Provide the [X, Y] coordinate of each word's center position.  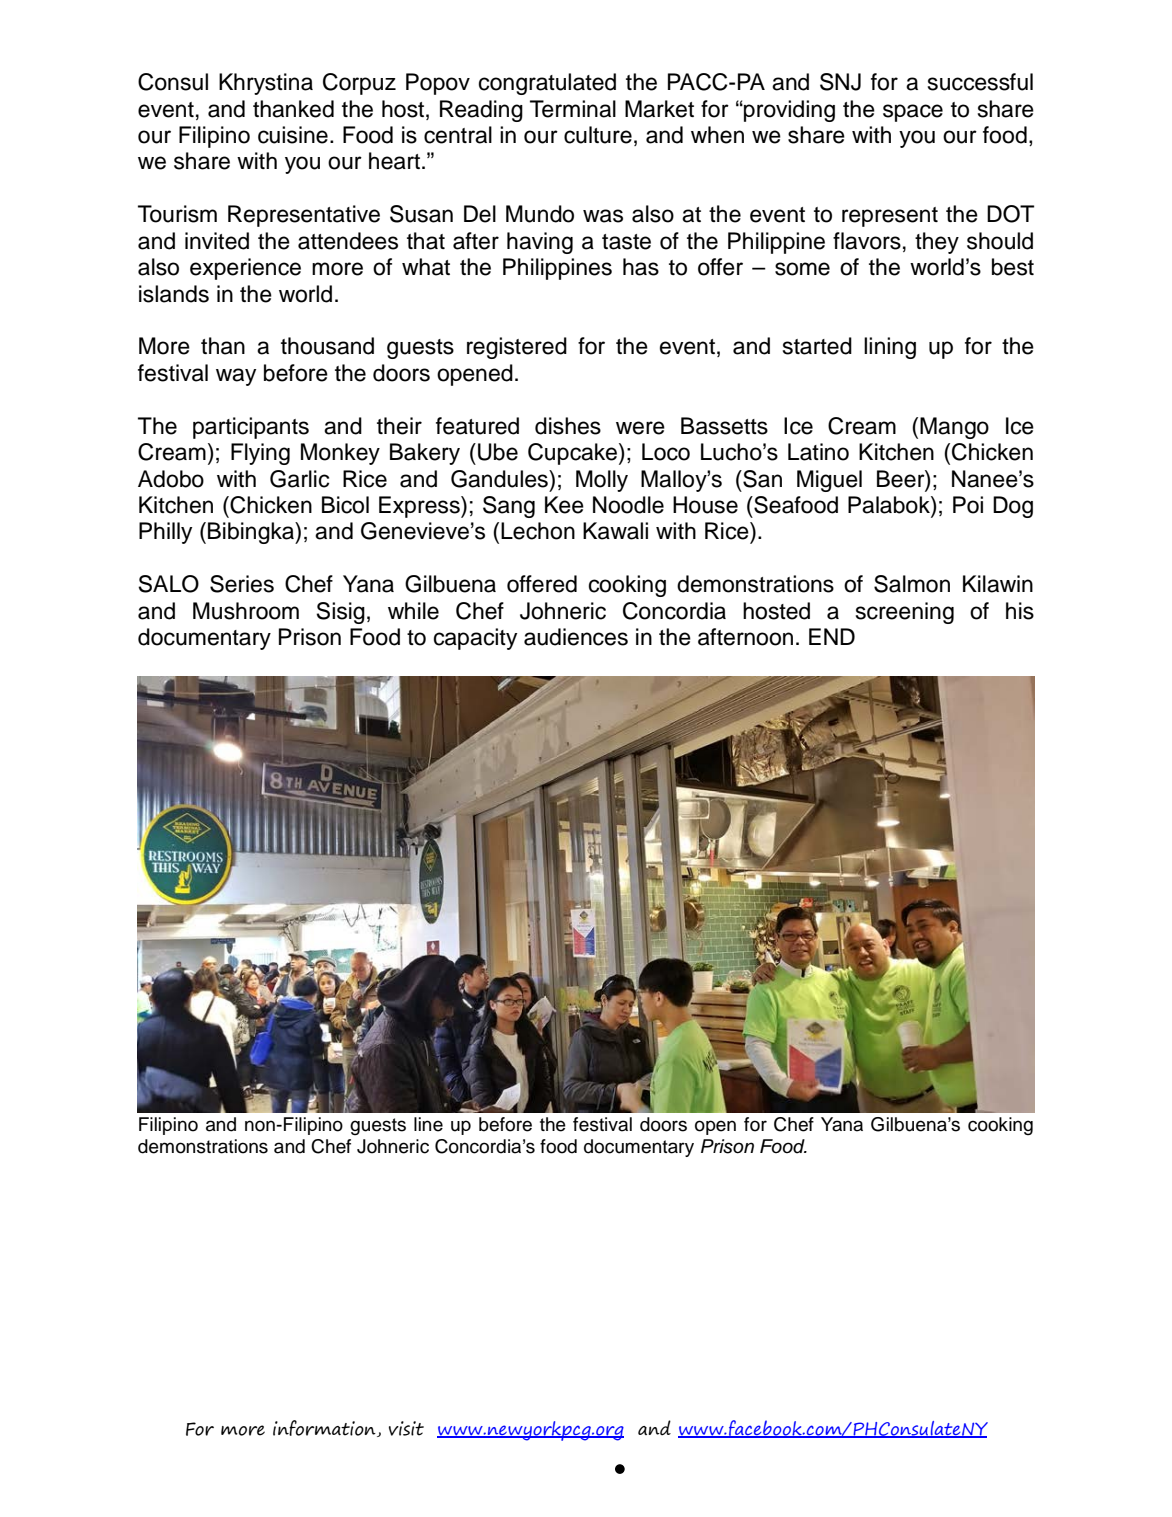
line [428, 1124]
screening [905, 613]
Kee [564, 505]
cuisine [293, 135]
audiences [576, 637]
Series [242, 584]
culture [598, 135]
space [913, 113]
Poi [968, 505]
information [325, 1428]
